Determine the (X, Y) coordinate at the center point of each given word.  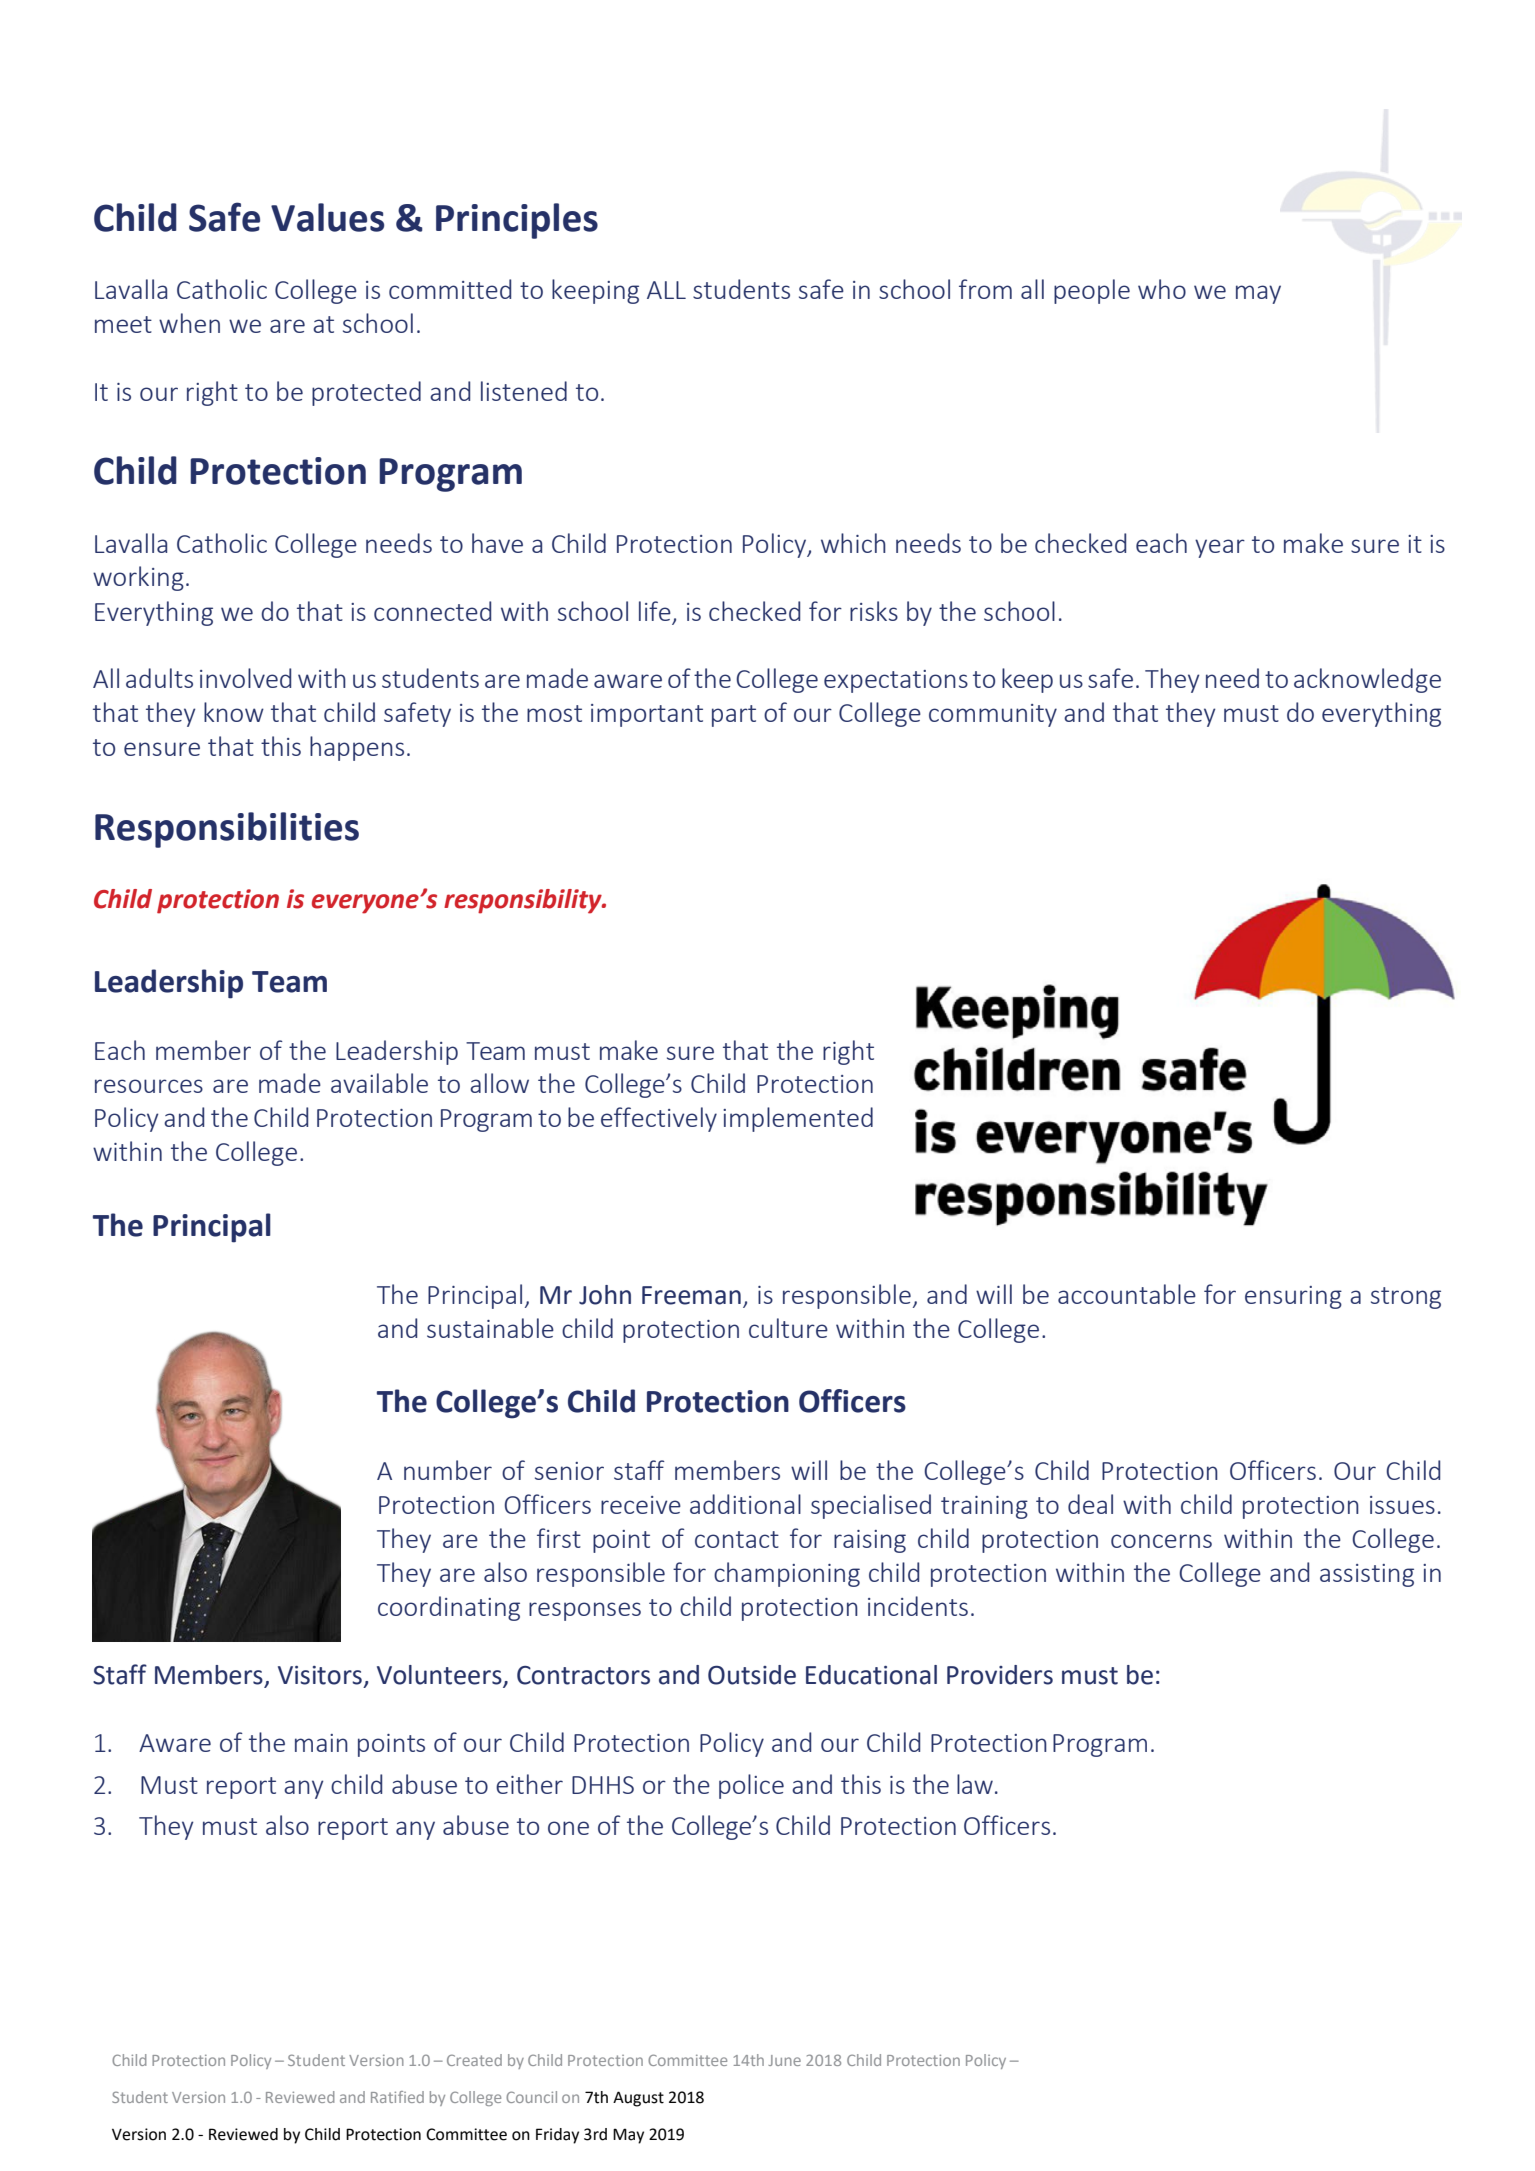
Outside (752, 1675)
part (734, 716)
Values (327, 217)
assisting (1367, 1575)
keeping (595, 291)
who (1162, 289)
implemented (798, 1119)
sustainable (490, 1328)
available (379, 1083)
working (138, 578)
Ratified (397, 2097)
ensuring (1293, 1297)
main (321, 1743)
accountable (1127, 1294)
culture (788, 1328)
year (1220, 548)
